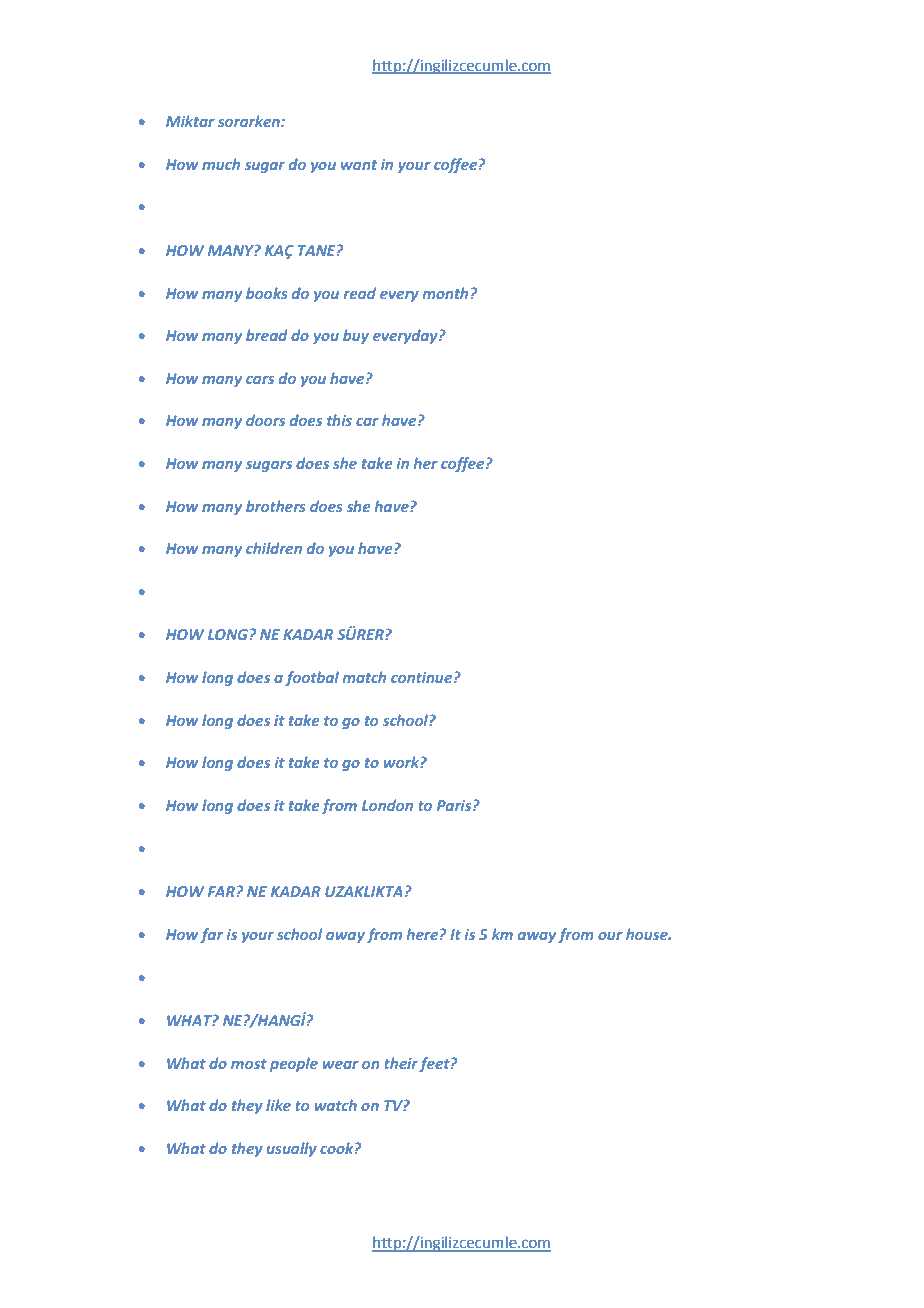 The image size is (924, 1308). What do you see at coordinates (364, 677) in the page?
I see `match` at bounding box center [364, 677].
